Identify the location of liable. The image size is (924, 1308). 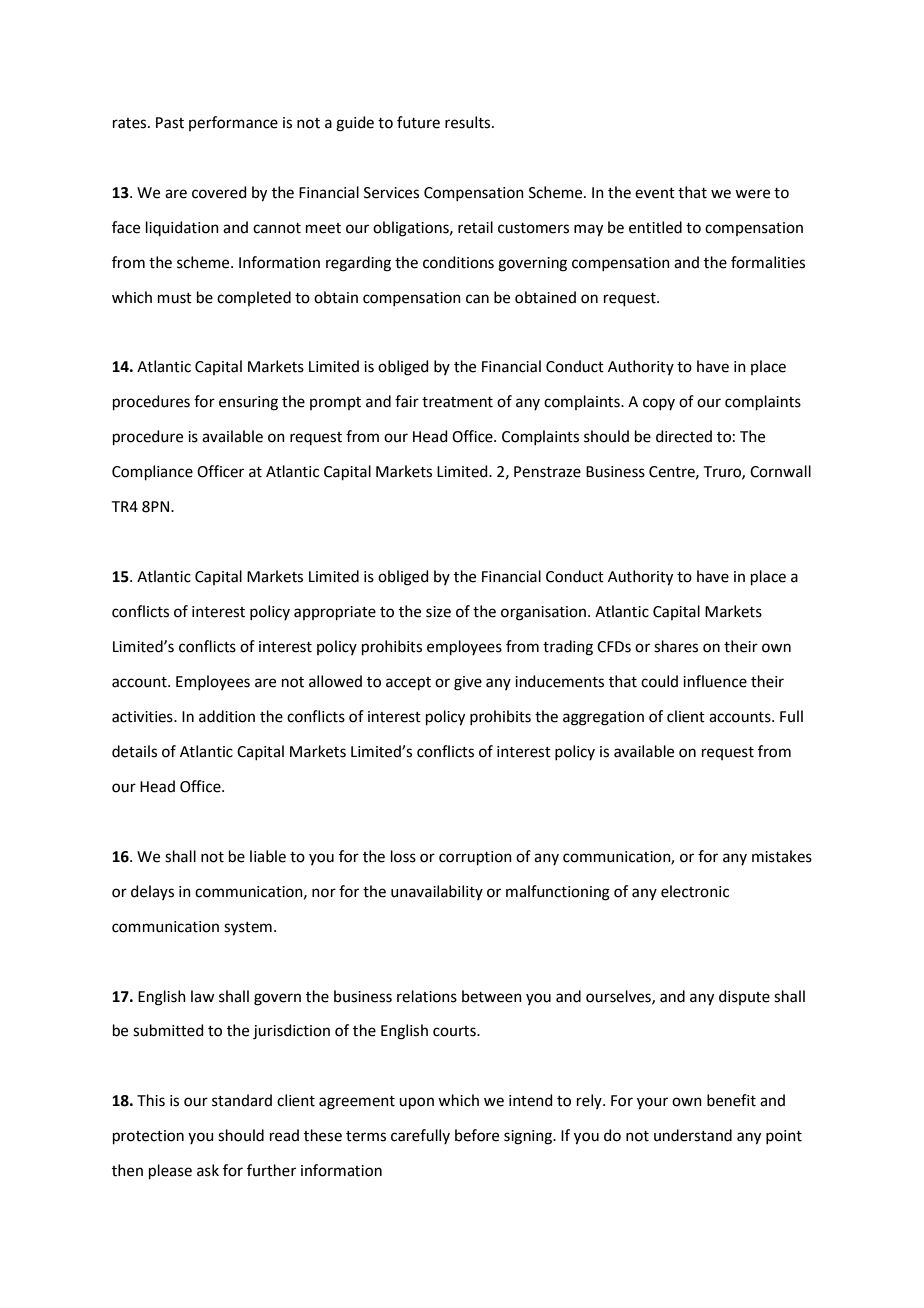
(268, 856).
